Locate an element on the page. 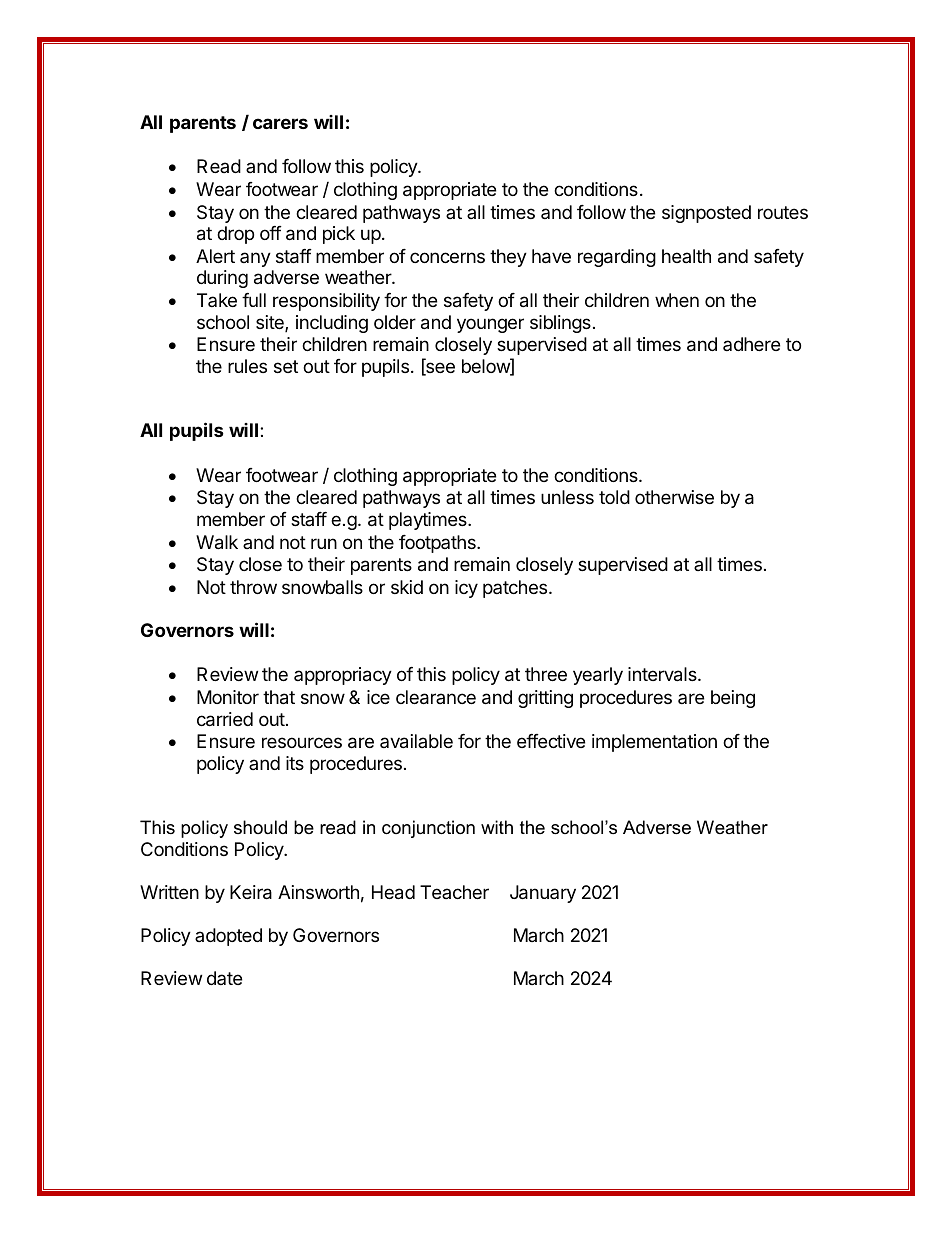  carried is located at coordinates (225, 719).
